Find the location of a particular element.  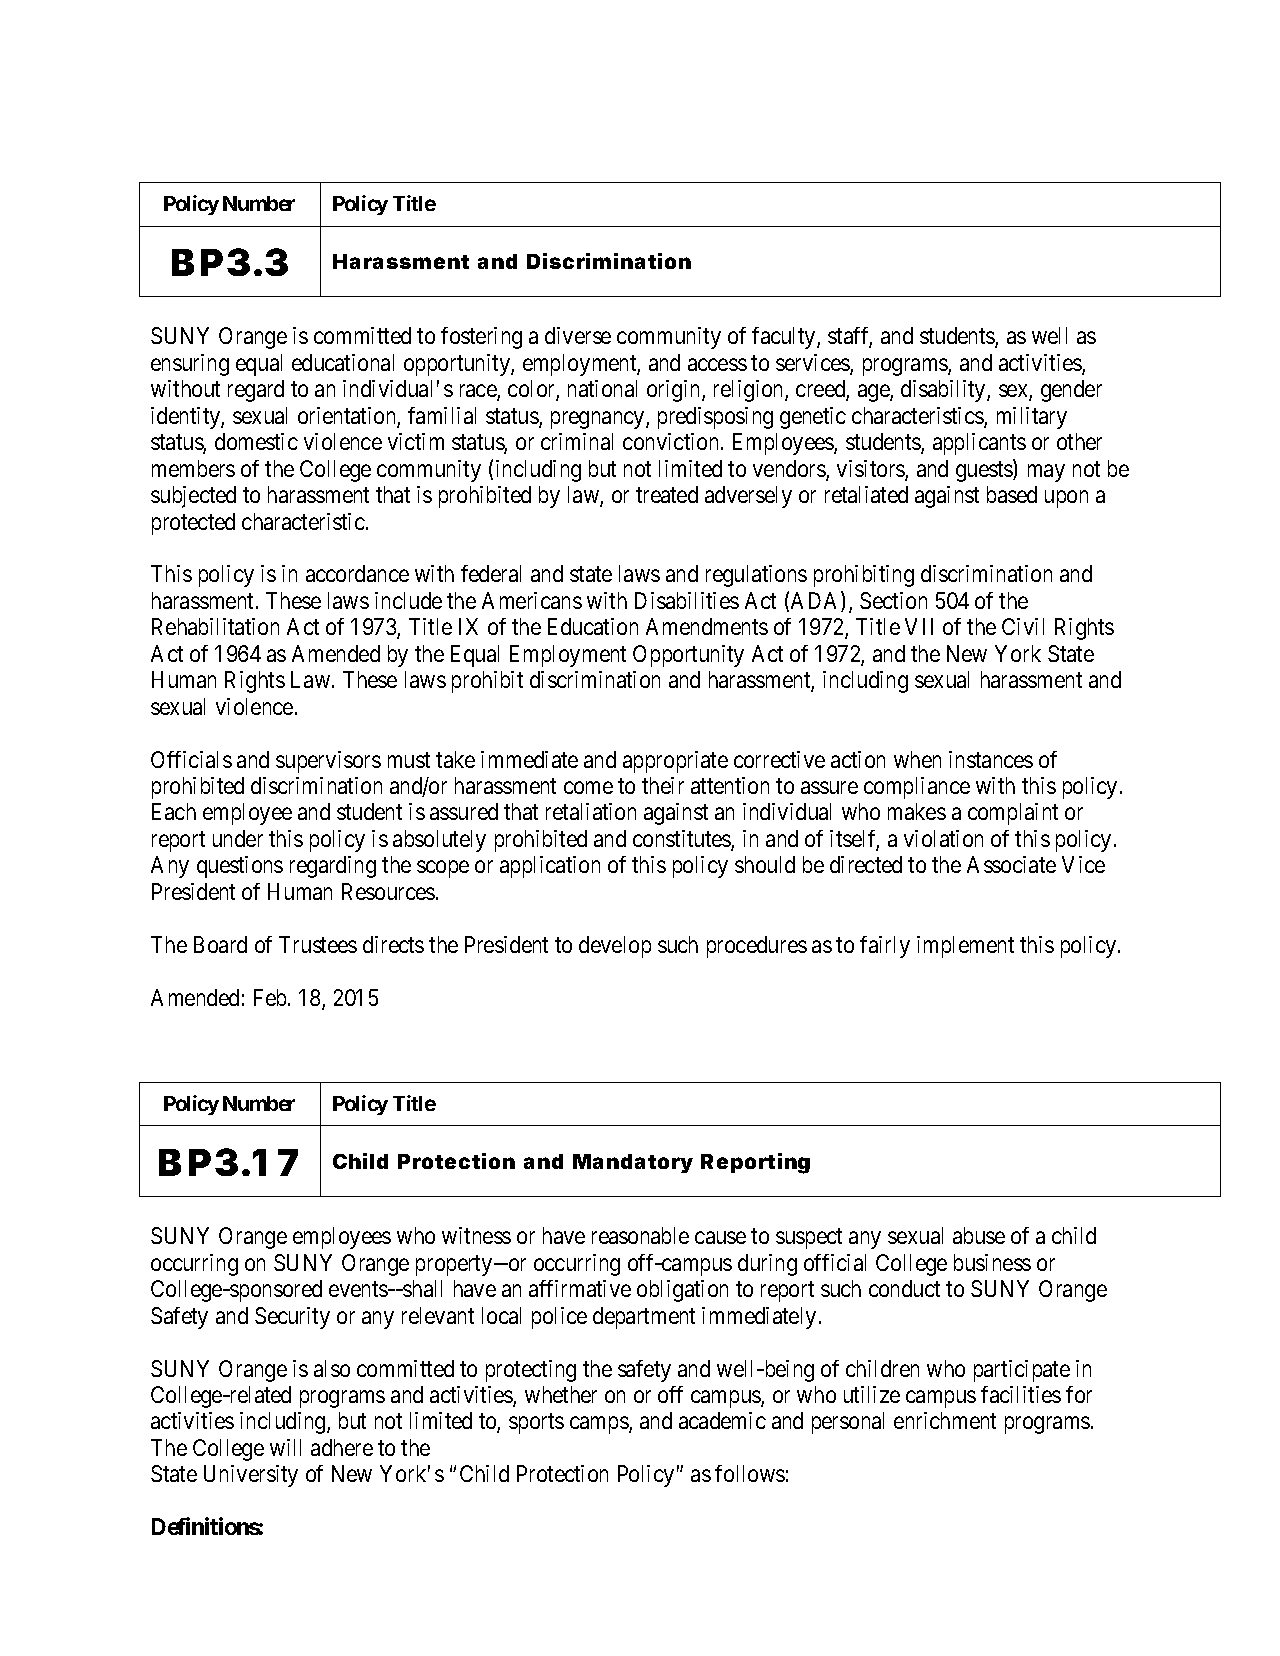

disability is located at coordinates (944, 391).
